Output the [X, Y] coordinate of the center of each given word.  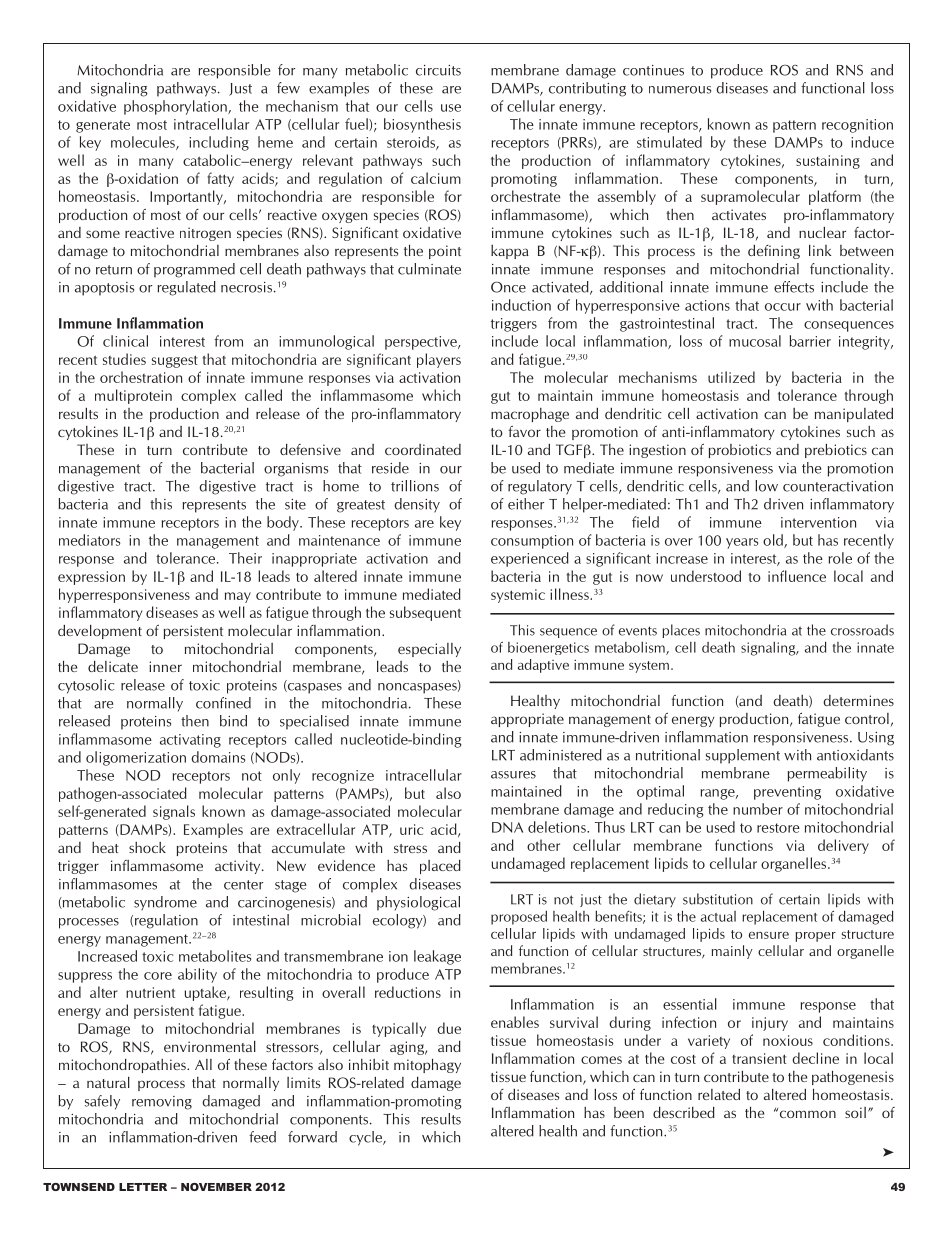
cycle [367, 1138]
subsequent [425, 613]
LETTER [143, 1187]
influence [797, 576]
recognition [857, 126]
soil [855, 1112]
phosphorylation [176, 107]
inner [165, 666]
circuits [438, 70]
